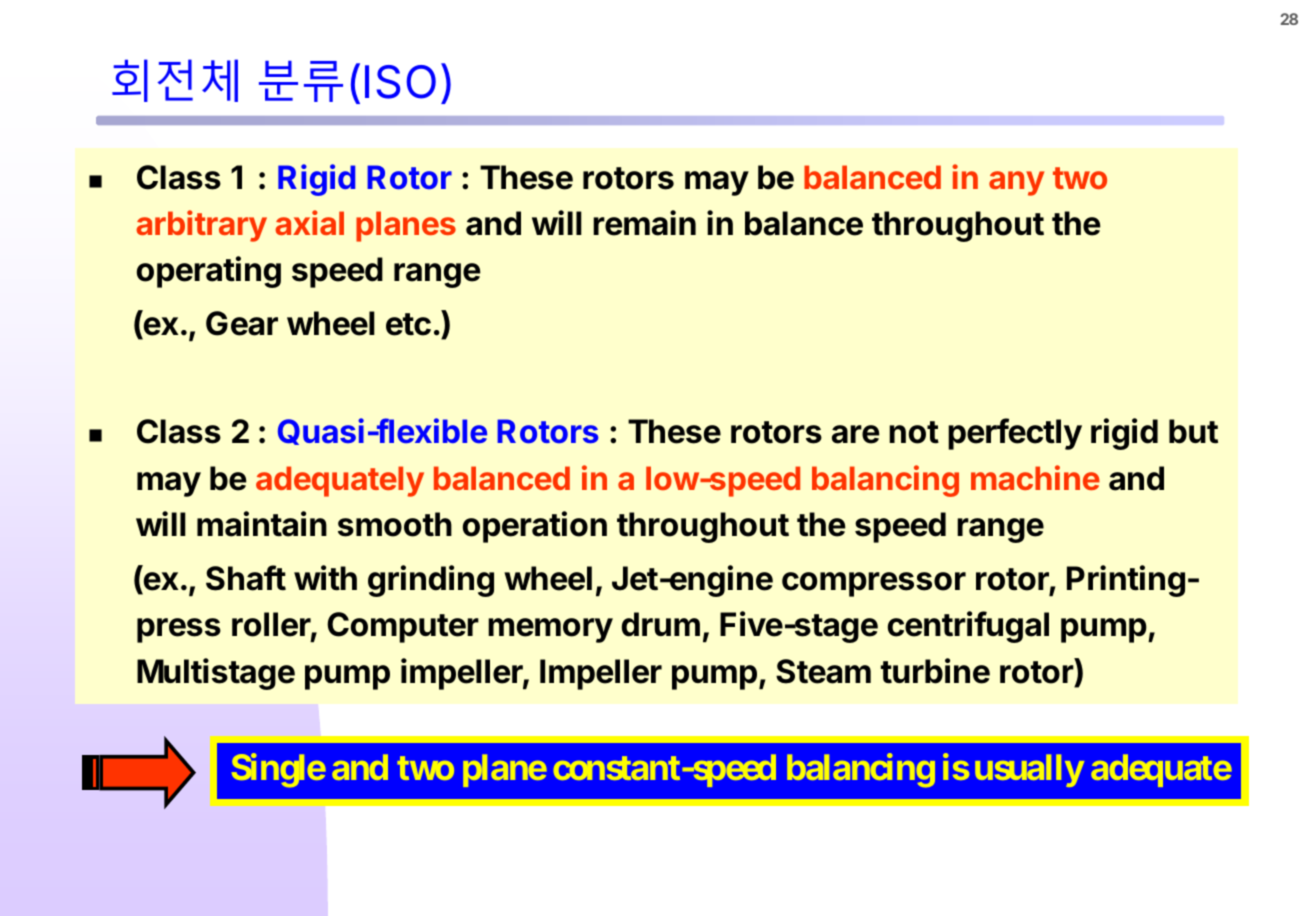 Image resolution: width=1316 pixels, height=916 pixels. What do you see at coordinates (1016, 183) in the page?
I see `any` at bounding box center [1016, 183].
